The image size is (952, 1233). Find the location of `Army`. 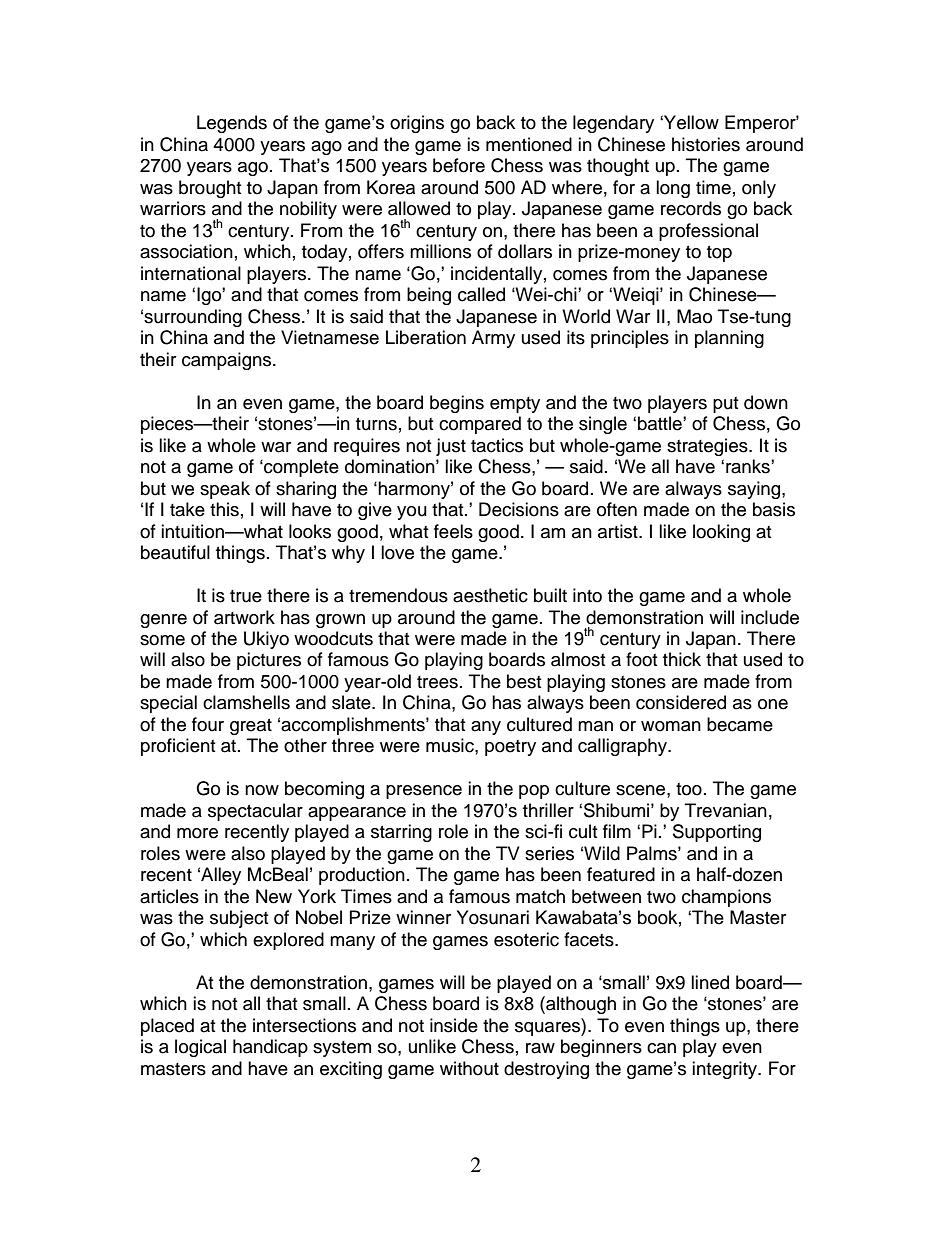

Army is located at coordinates (493, 339).
